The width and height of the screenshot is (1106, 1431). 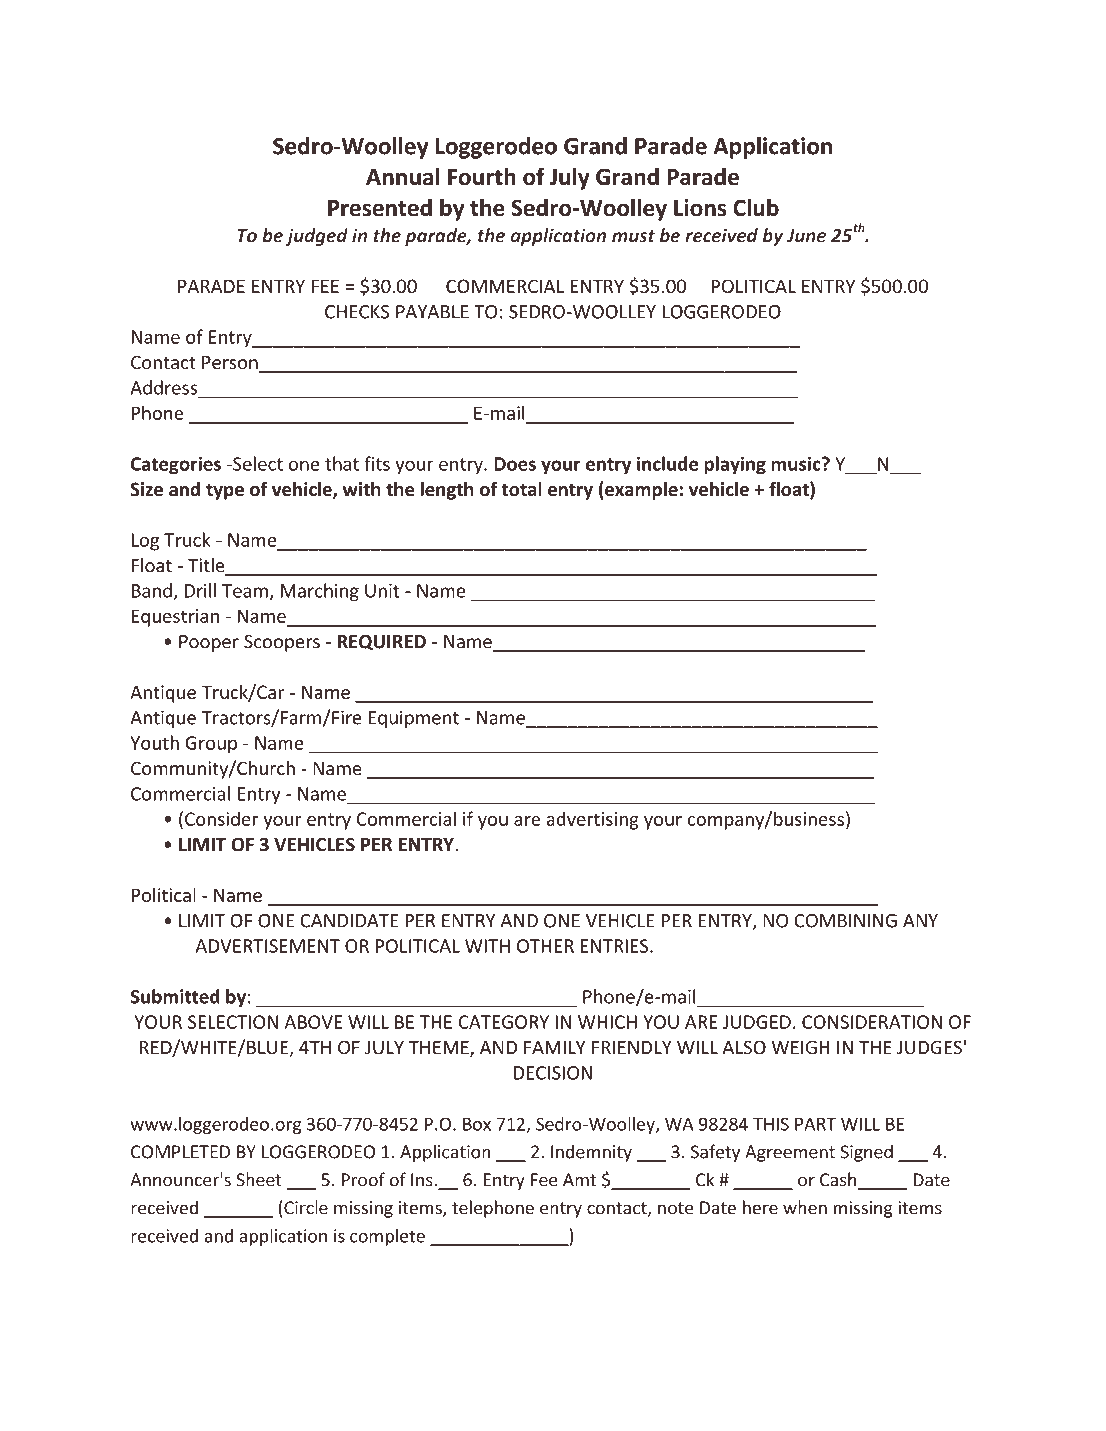 I want to click on Sheet, so click(x=259, y=1179).
